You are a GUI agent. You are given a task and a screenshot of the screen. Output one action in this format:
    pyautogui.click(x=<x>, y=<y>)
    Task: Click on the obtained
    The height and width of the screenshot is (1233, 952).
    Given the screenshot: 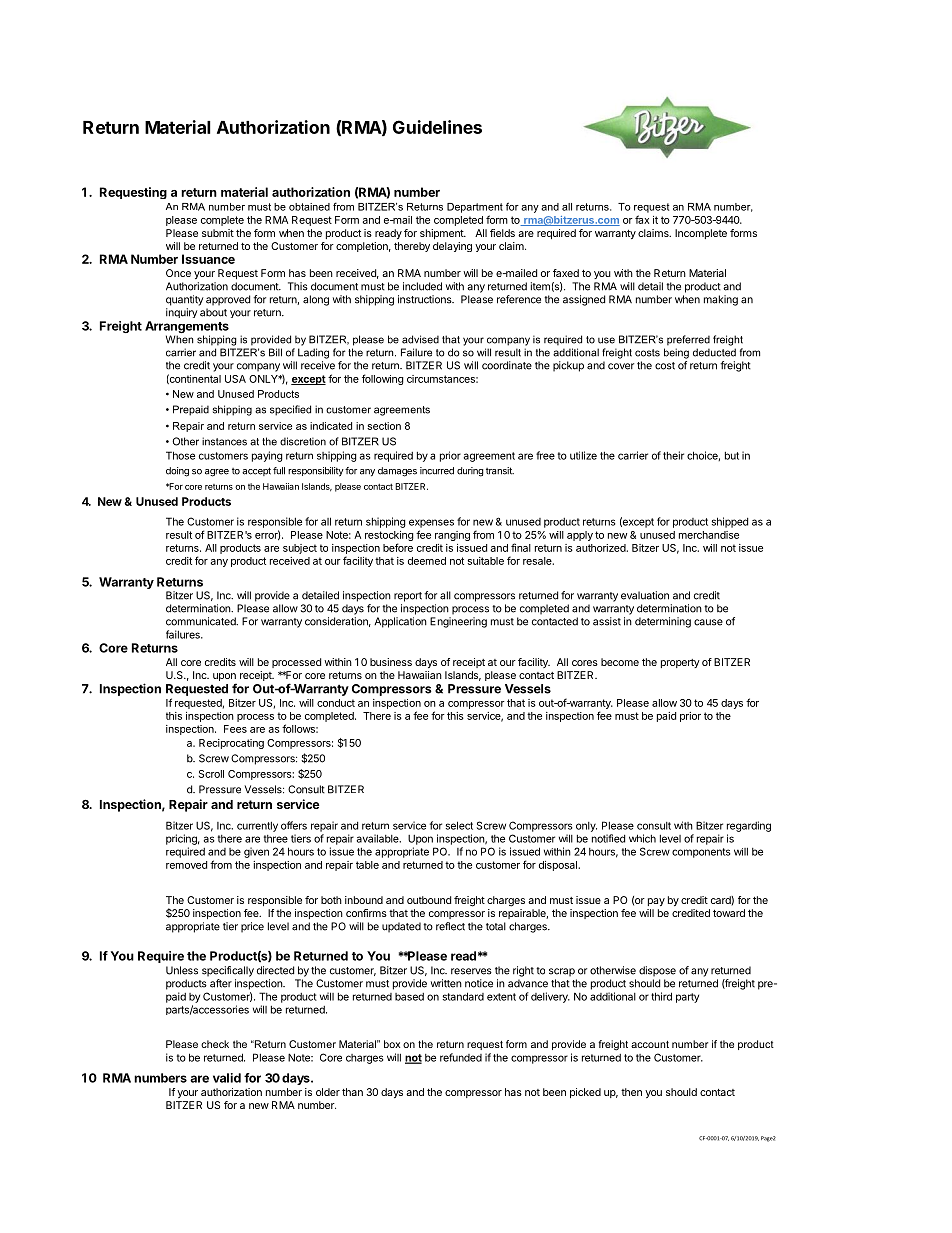 What is the action you would take?
    pyautogui.click(x=309, y=207)
